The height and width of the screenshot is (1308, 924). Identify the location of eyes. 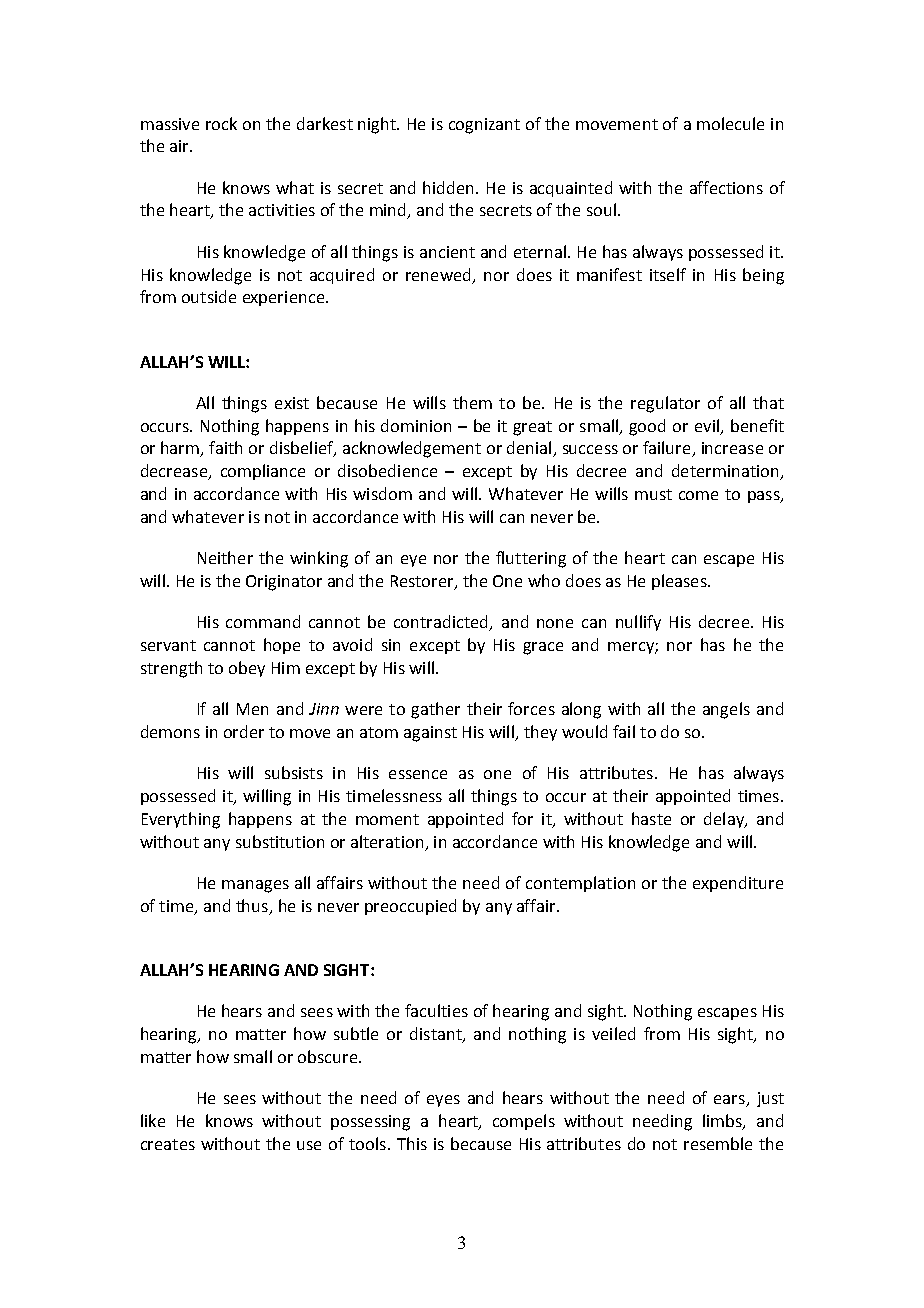
(443, 1101).
